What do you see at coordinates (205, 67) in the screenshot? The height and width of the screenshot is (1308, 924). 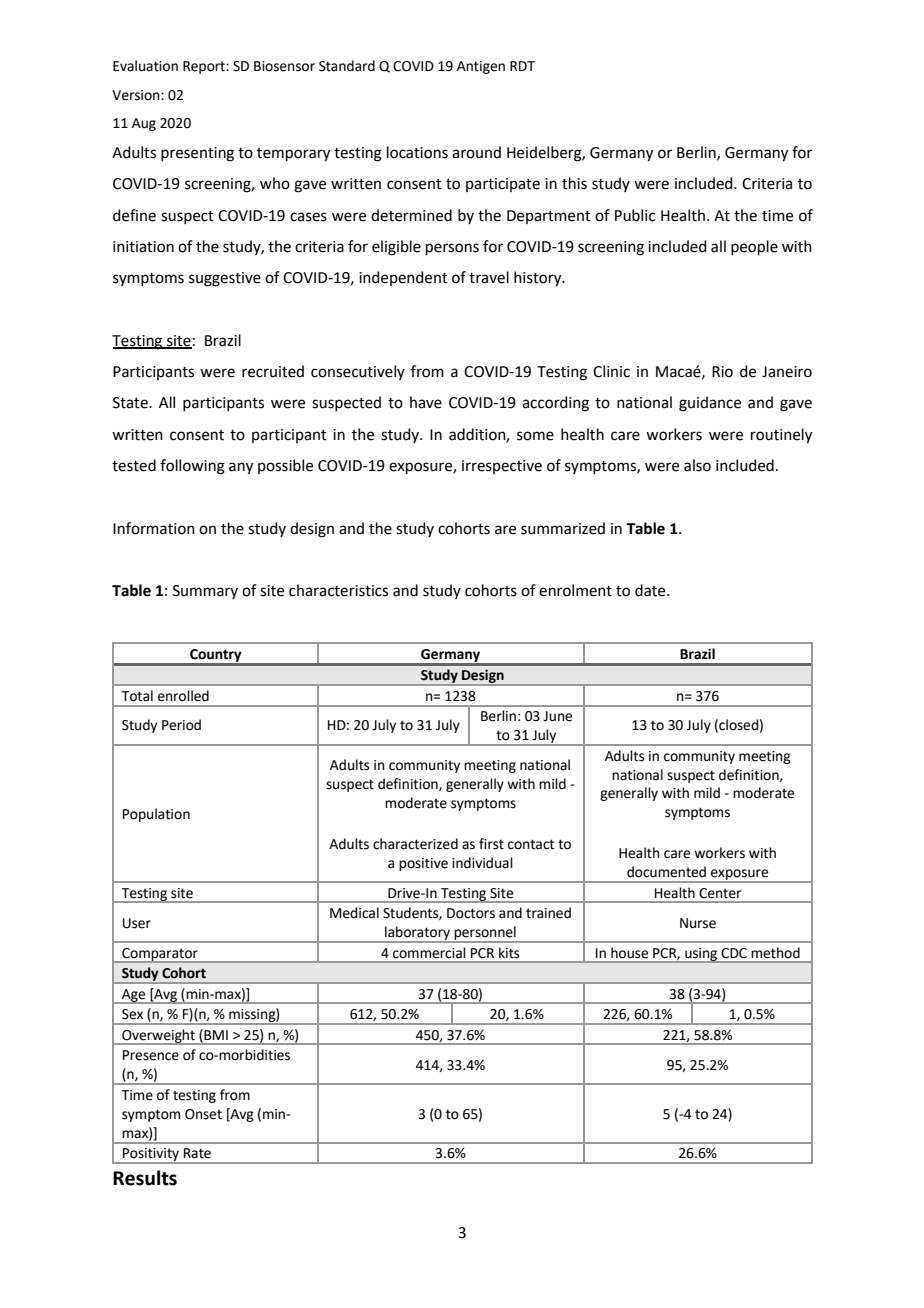 I see `Report` at bounding box center [205, 67].
